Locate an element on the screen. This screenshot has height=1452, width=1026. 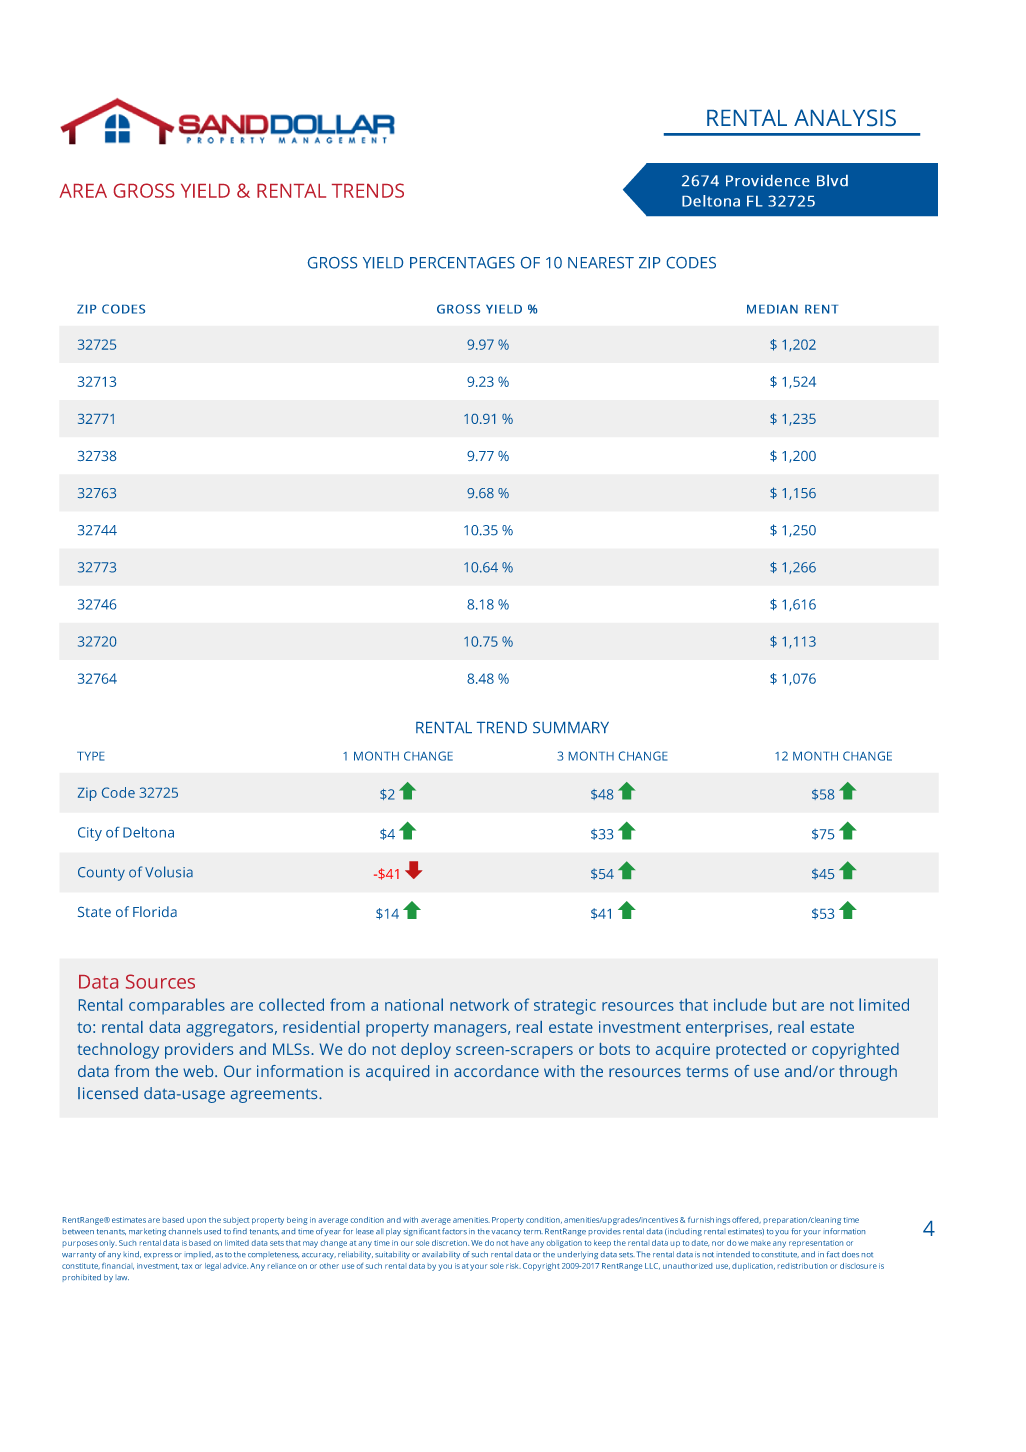
make is located at coordinates (761, 1243).
